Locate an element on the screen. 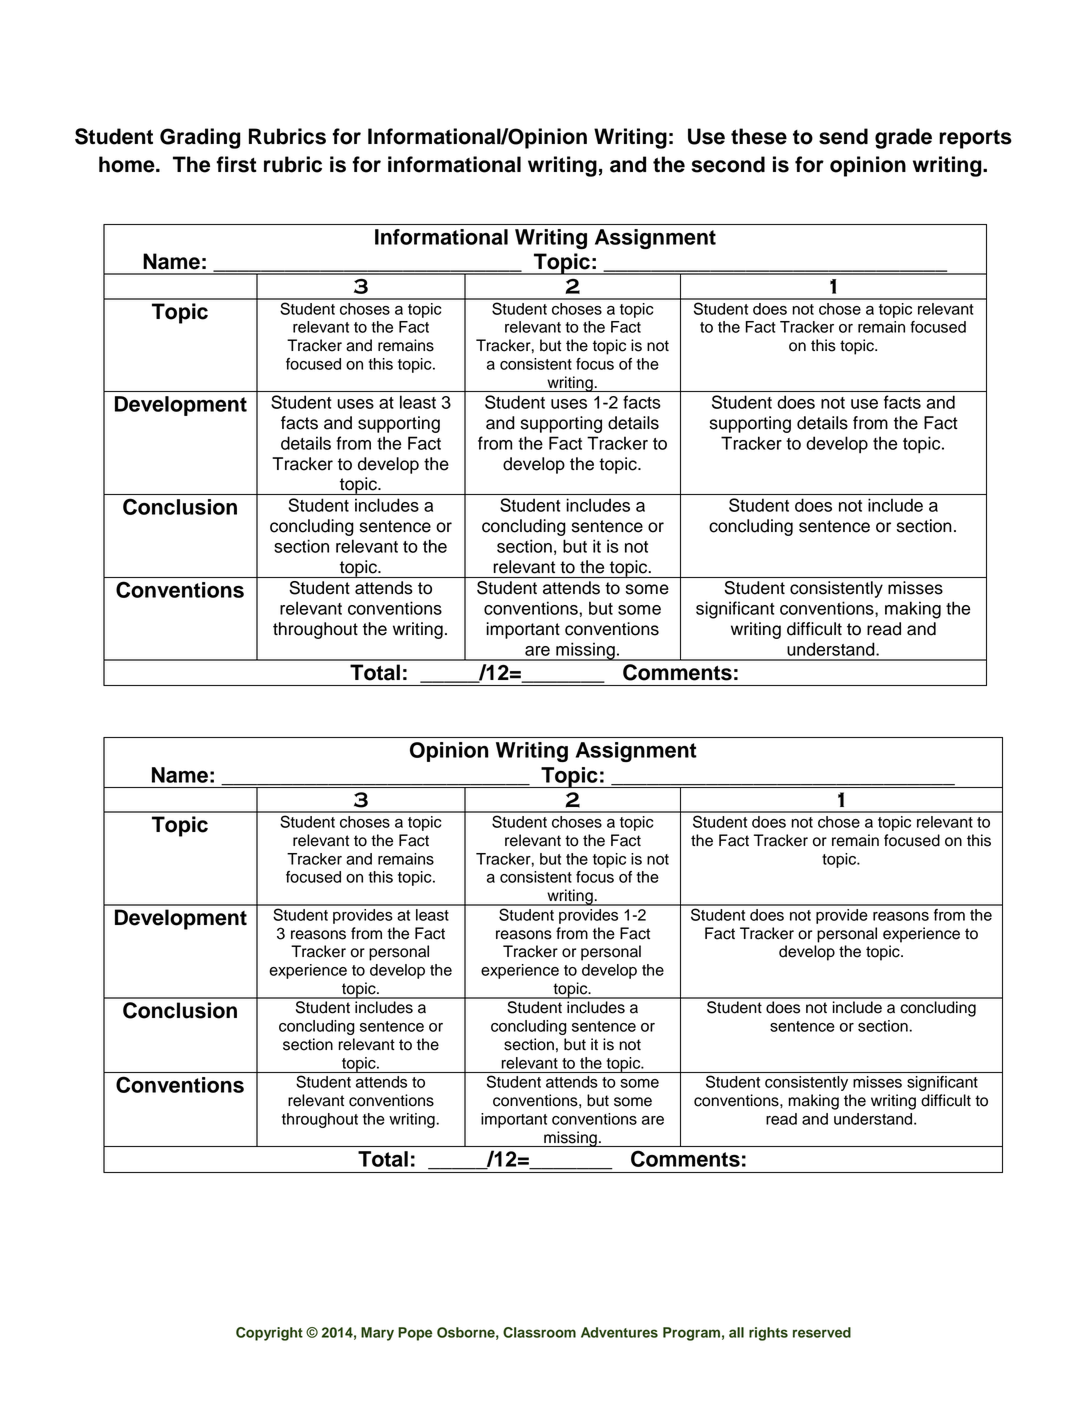 Image resolution: width=1087 pixels, height=1407 pixels. Grading is located at coordinates (200, 138).
